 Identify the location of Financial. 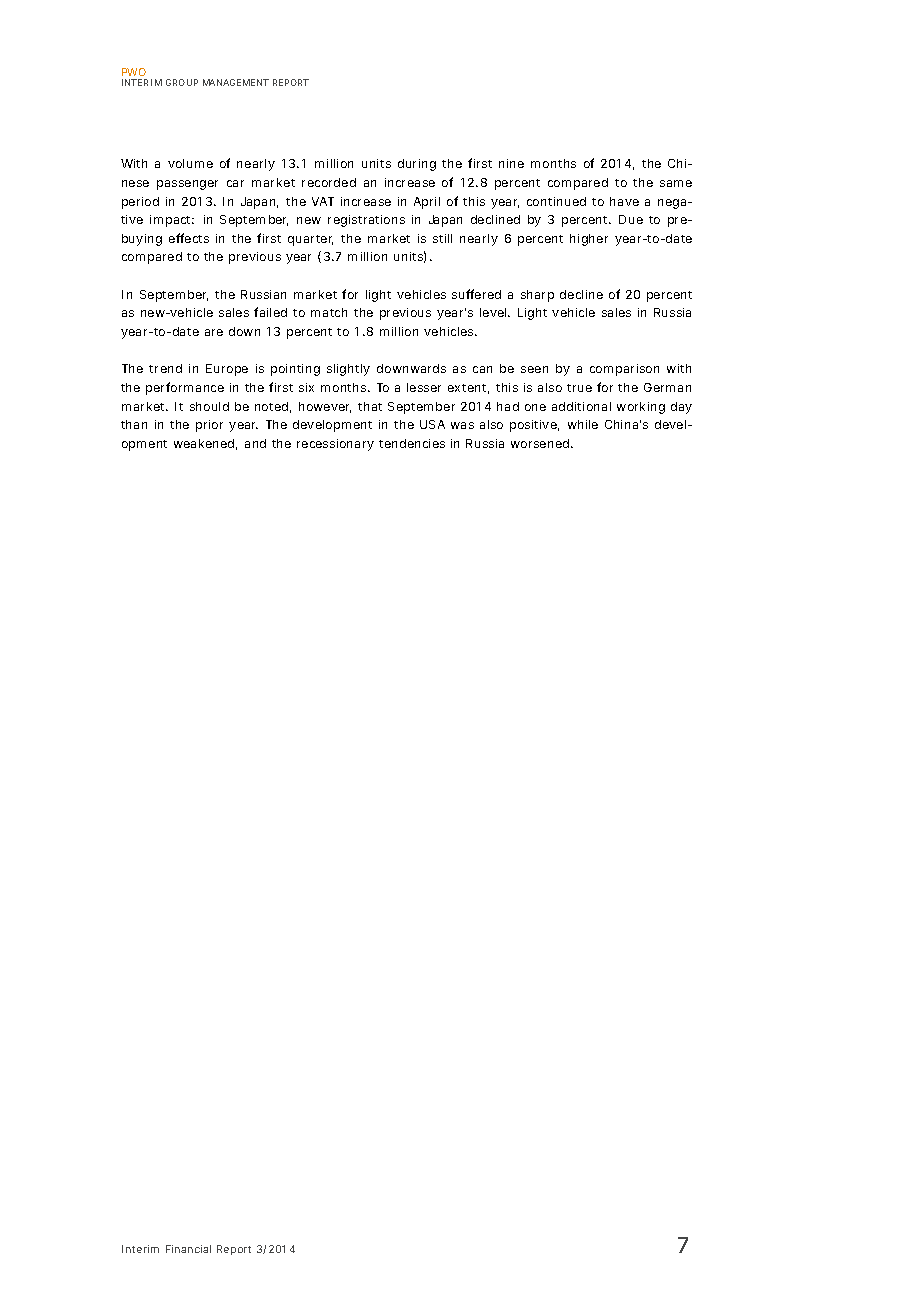
(188, 1249).
